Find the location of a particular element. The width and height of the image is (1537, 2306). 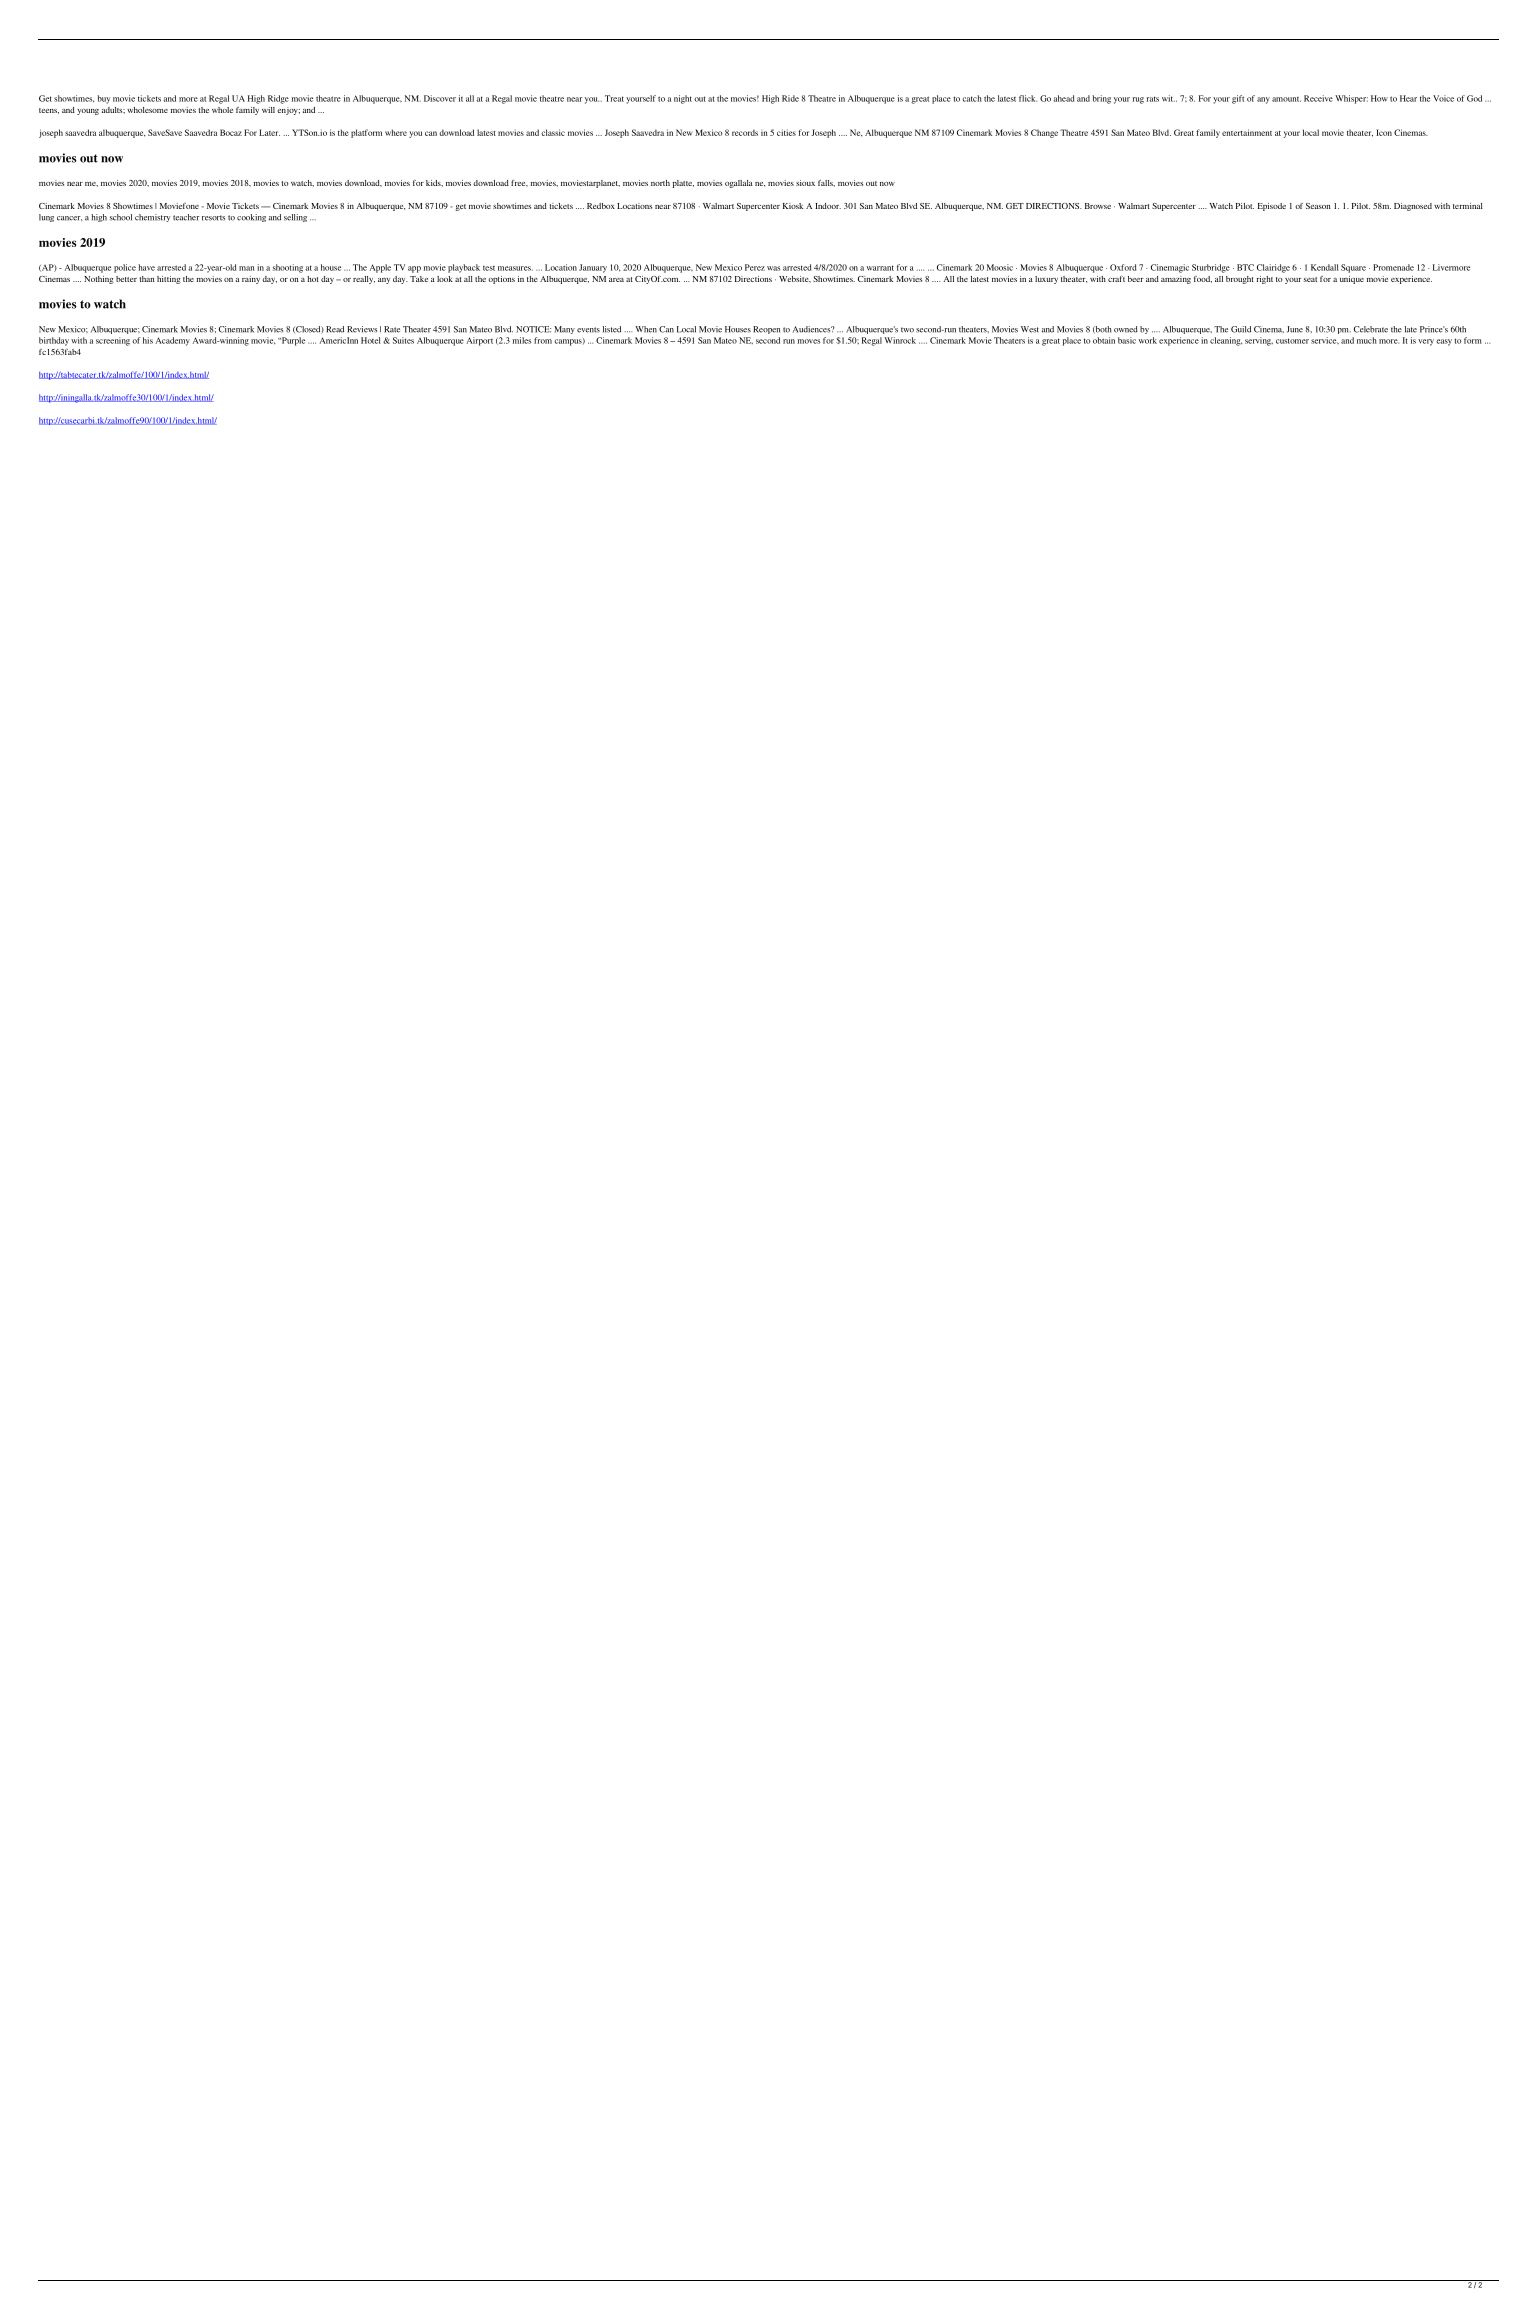

service is located at coordinates (1325, 340).
